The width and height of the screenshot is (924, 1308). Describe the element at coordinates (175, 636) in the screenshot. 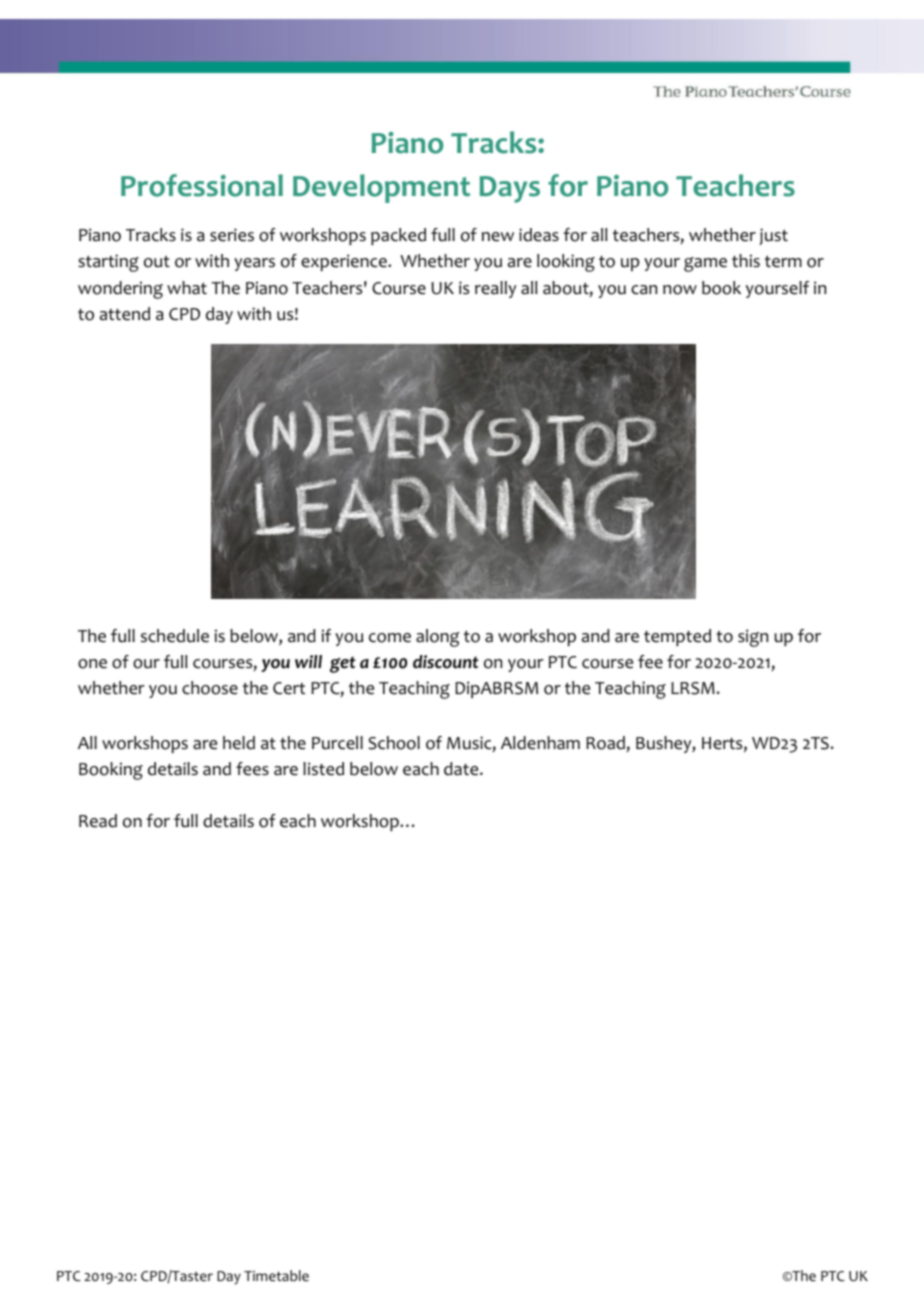

I see `schedule` at that location.
